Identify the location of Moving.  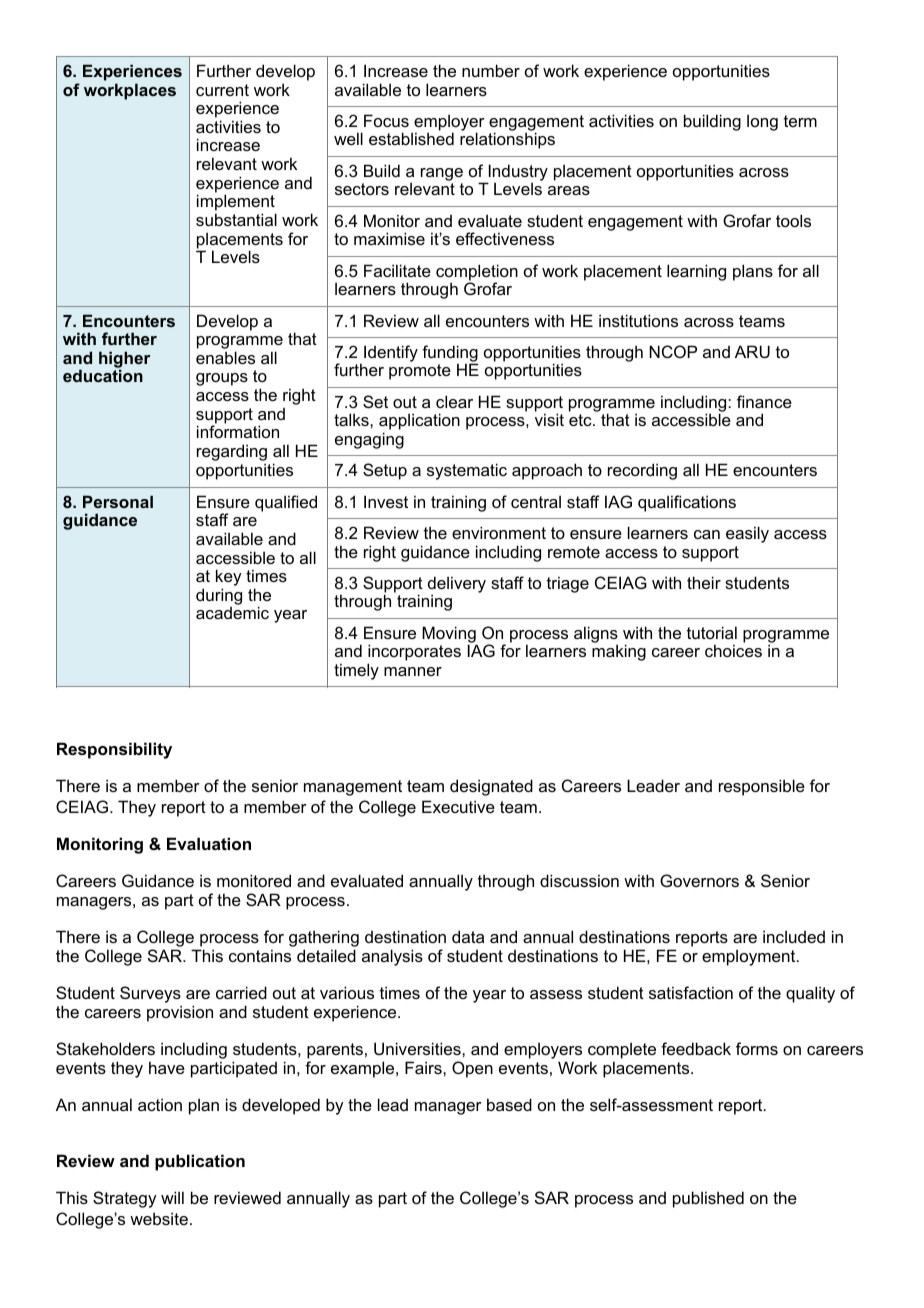
(449, 635).
